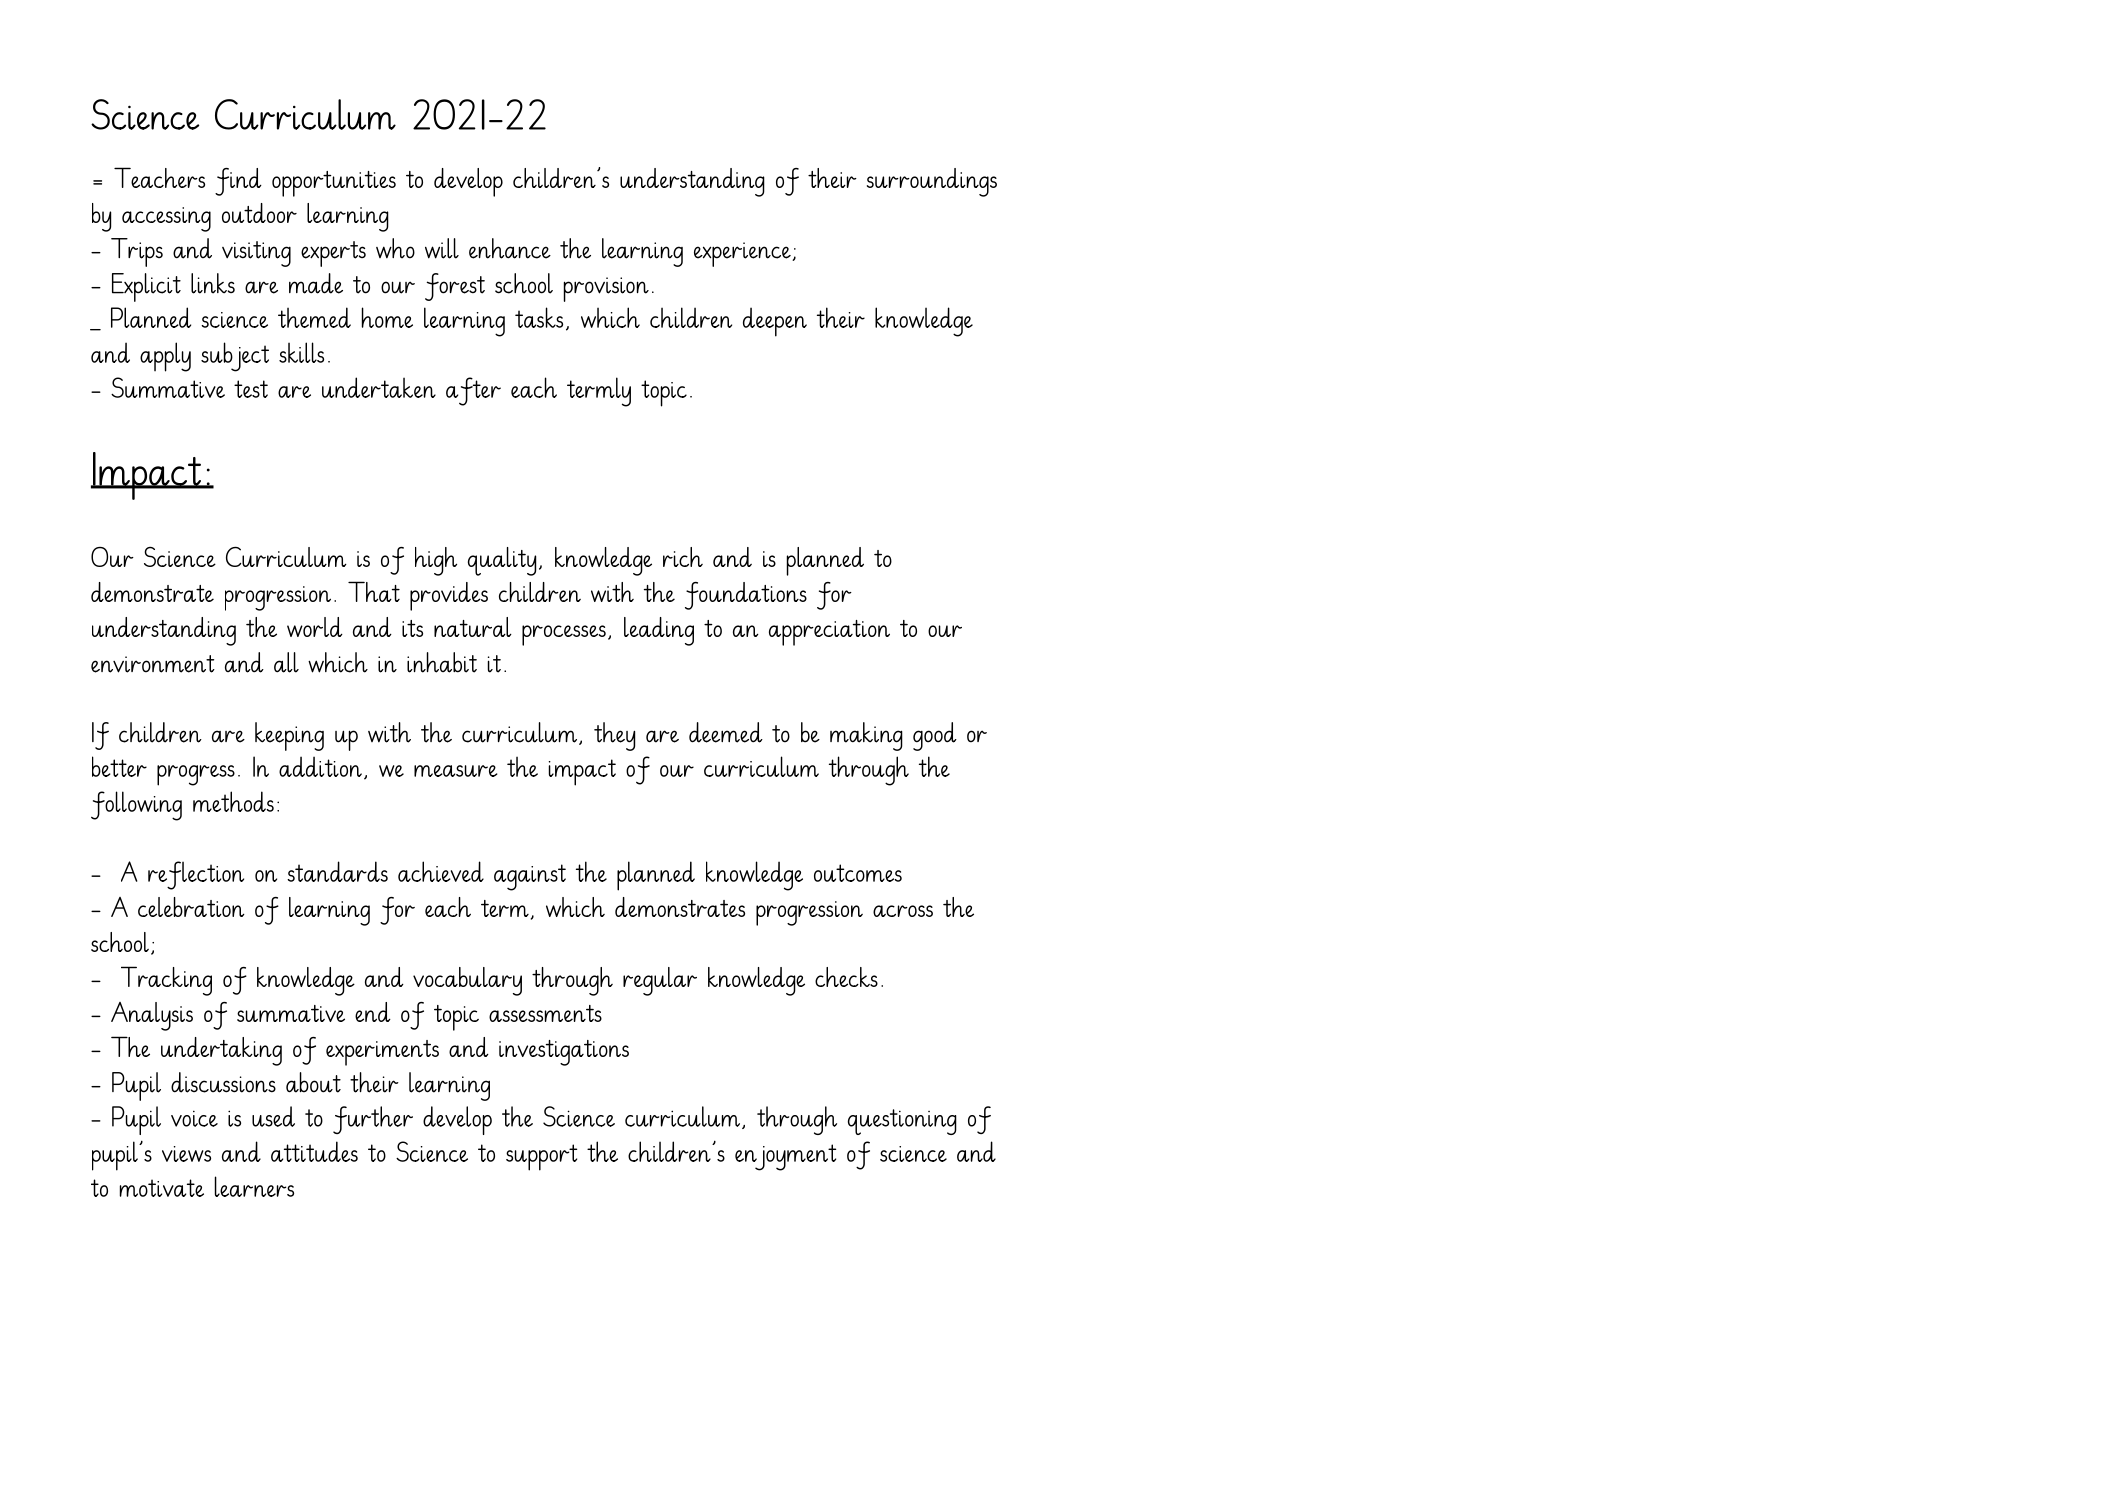 The image size is (2119, 1499). I want to click on surroundings, so click(932, 182).
